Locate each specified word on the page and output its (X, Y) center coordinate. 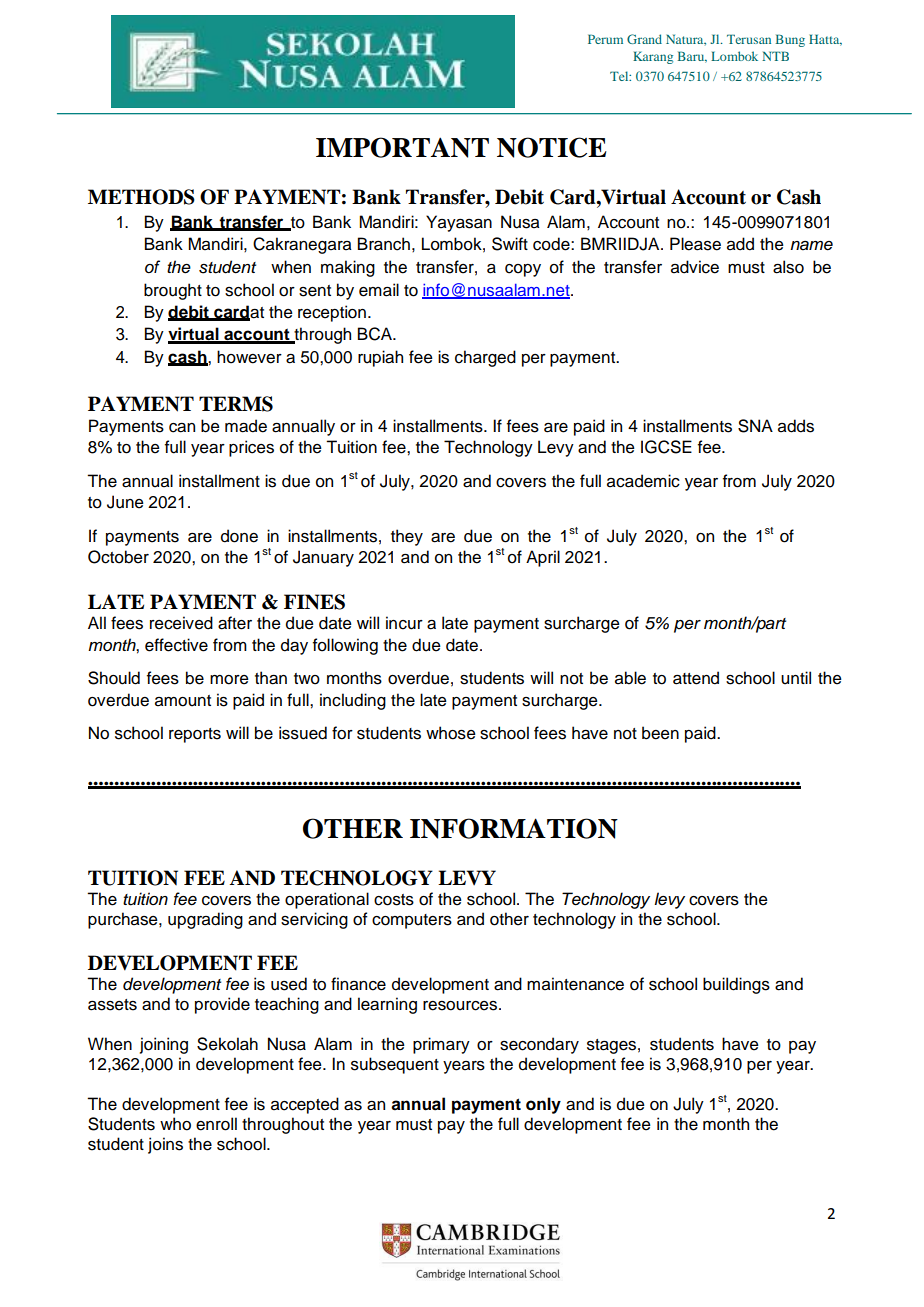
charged (485, 358)
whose (451, 733)
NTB (775, 56)
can (182, 428)
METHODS (141, 197)
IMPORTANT (402, 147)
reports (195, 735)
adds (796, 426)
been (660, 733)
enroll (216, 1124)
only (543, 1105)
